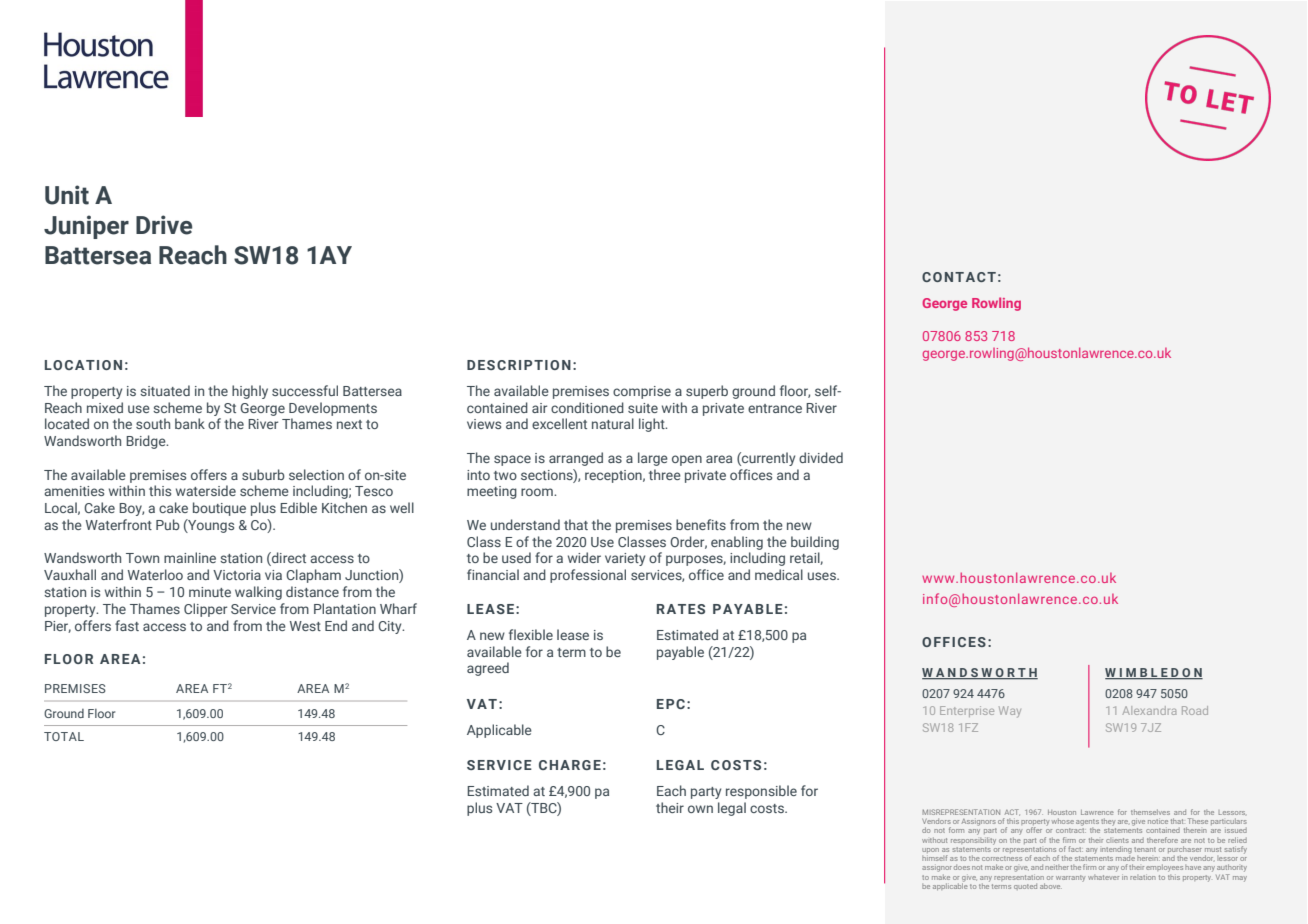  What do you see at coordinates (531, 634) in the page?
I see `flexible` at bounding box center [531, 634].
